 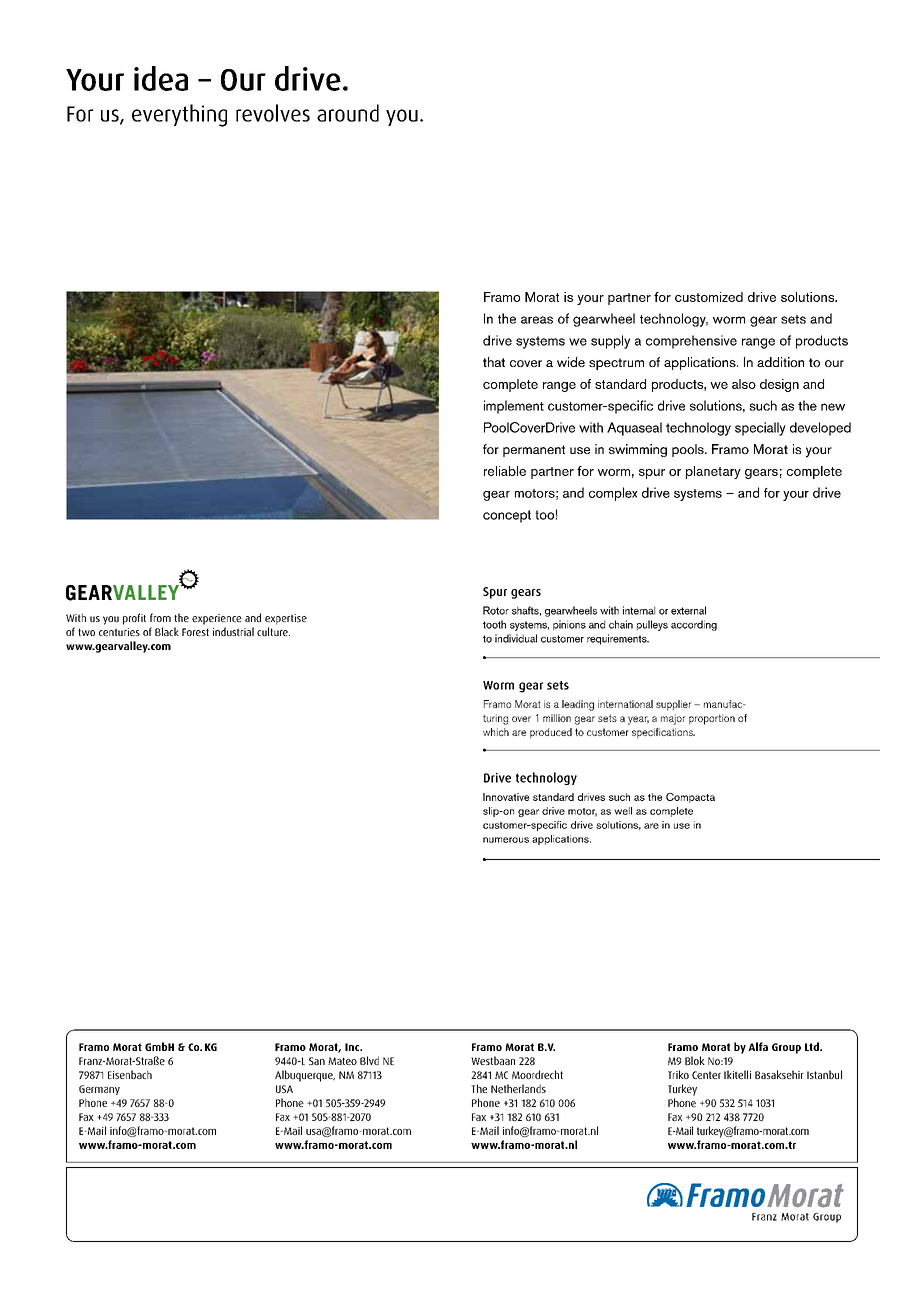 What do you see at coordinates (760, 429) in the screenshot?
I see `specially` at bounding box center [760, 429].
